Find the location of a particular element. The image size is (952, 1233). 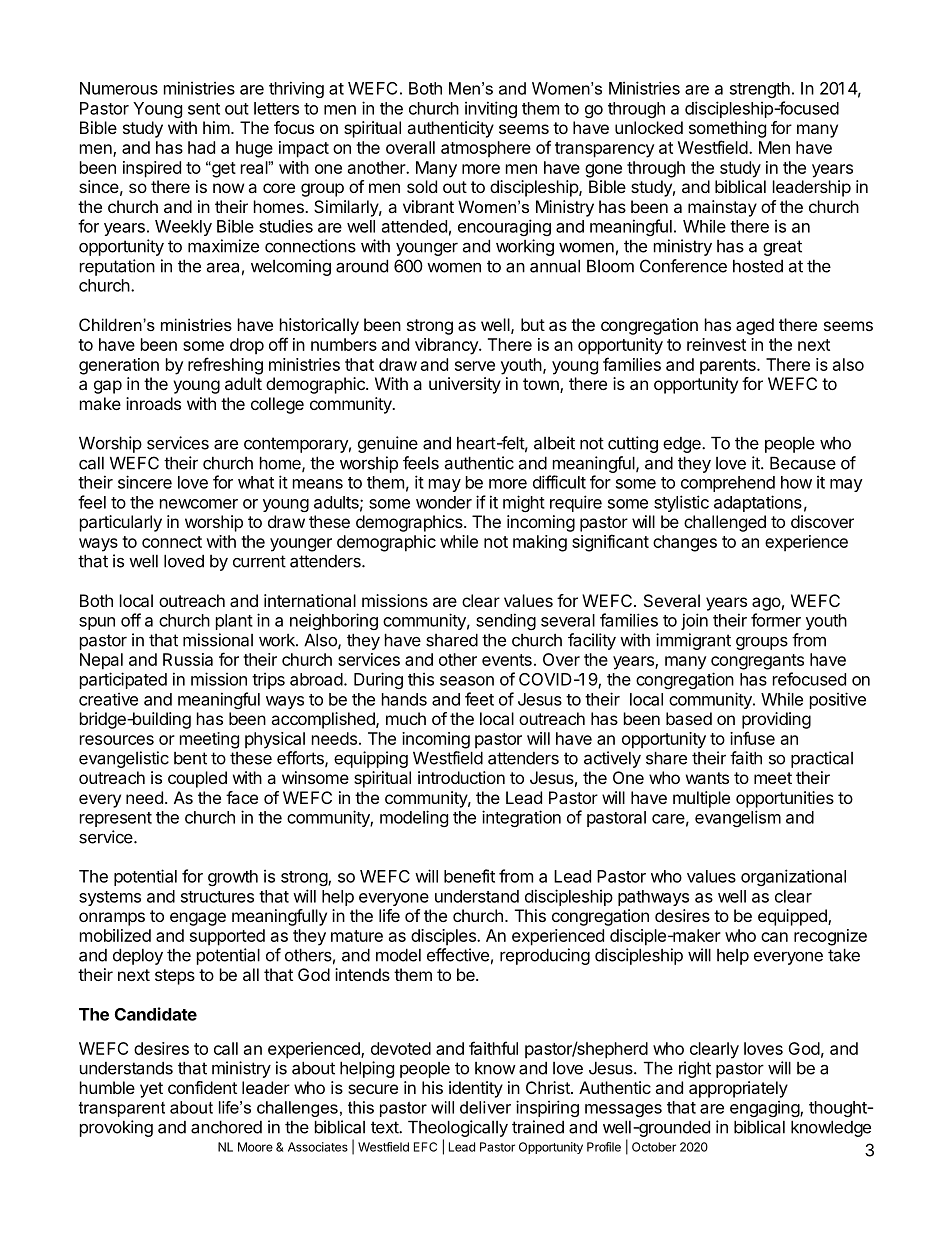

engaging is located at coordinates (765, 1108).
